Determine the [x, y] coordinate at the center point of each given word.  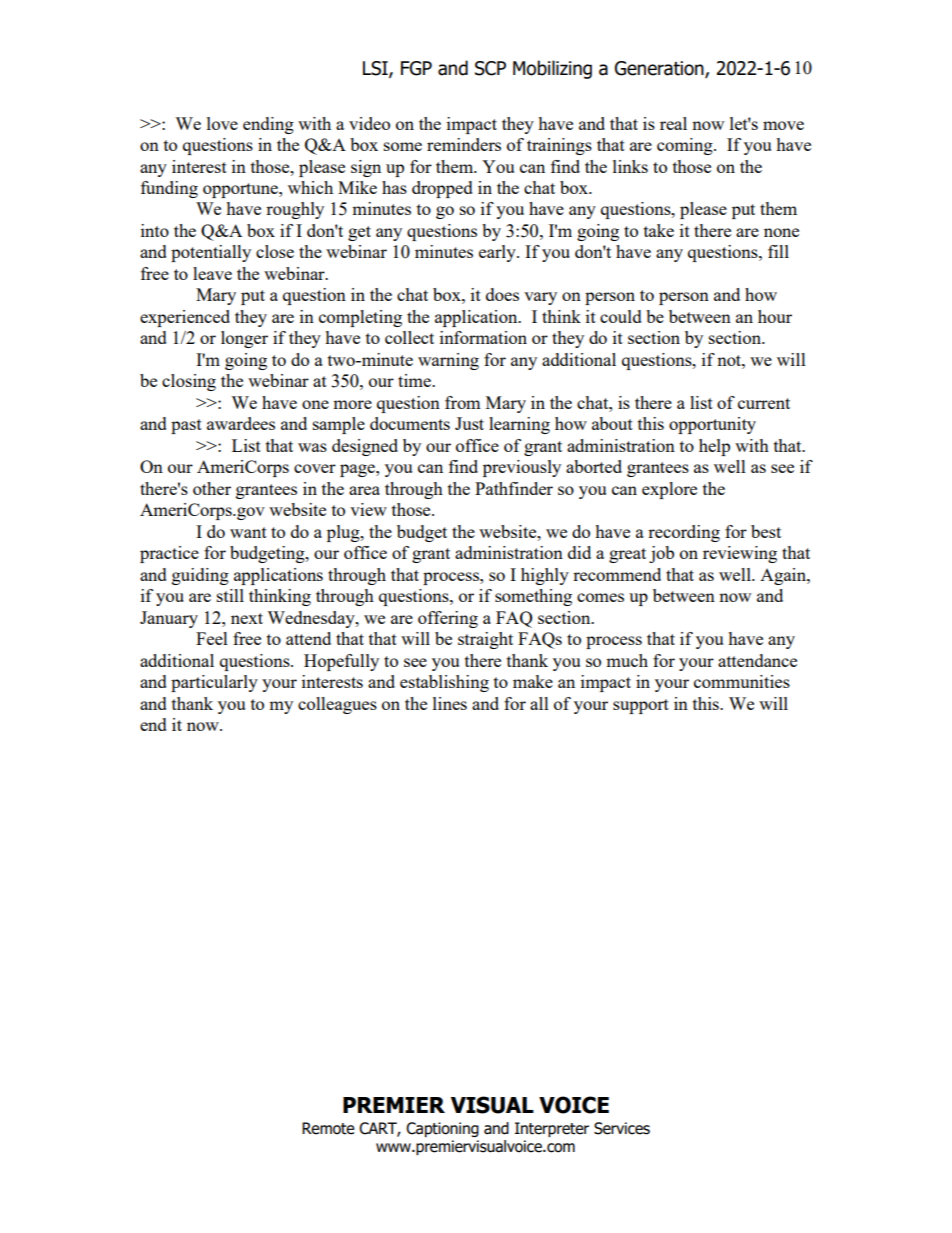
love [222, 123]
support [641, 706]
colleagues [337, 705]
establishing [444, 683]
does [502, 294]
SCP [490, 68]
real [673, 123]
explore [669, 490]
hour [775, 316]
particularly [214, 683]
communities [742, 681]
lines [450, 703]
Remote [328, 1128]
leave [212, 273]
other [212, 488]
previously [522, 468]
